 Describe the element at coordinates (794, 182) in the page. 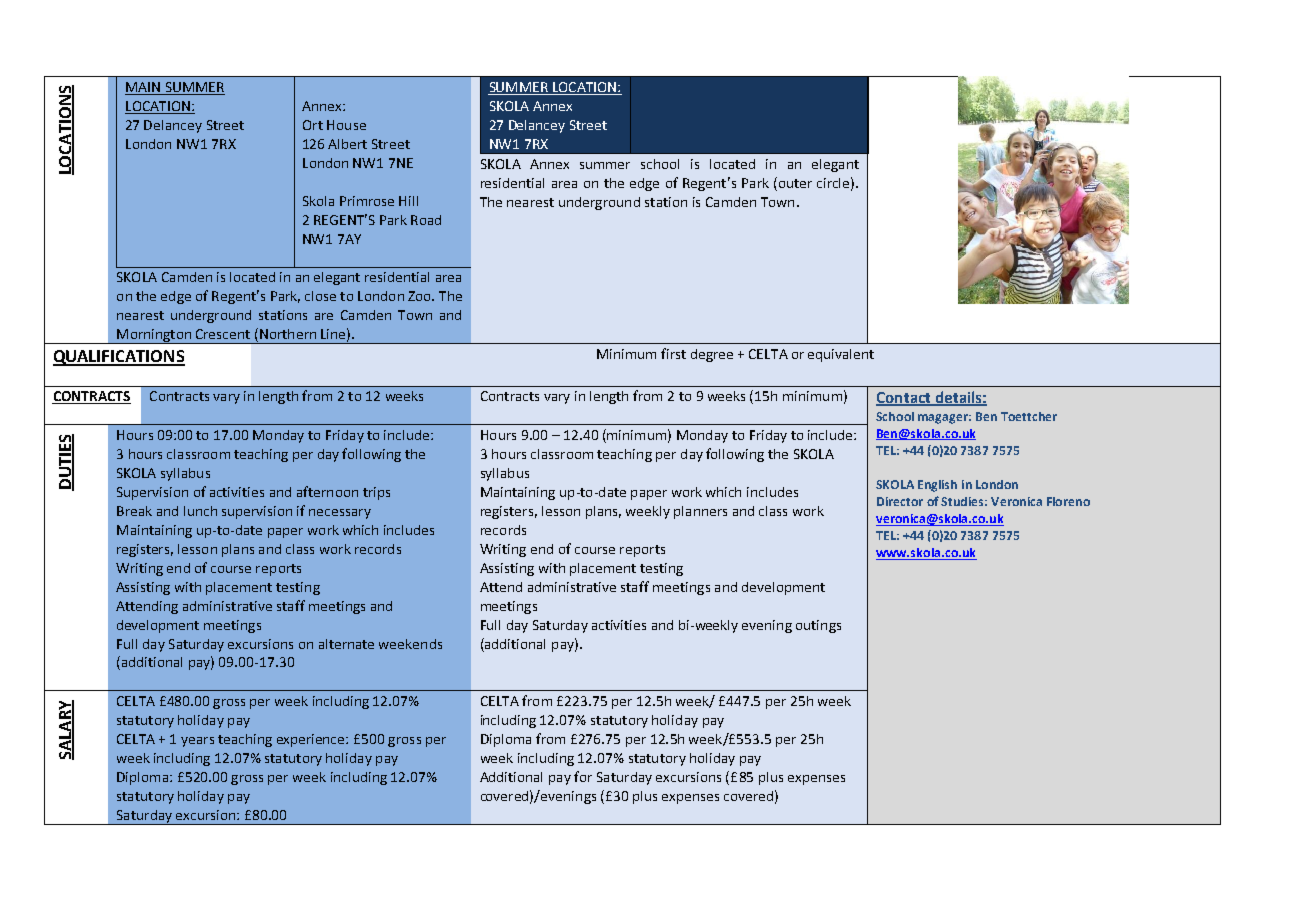

I see `outer` at that location.
